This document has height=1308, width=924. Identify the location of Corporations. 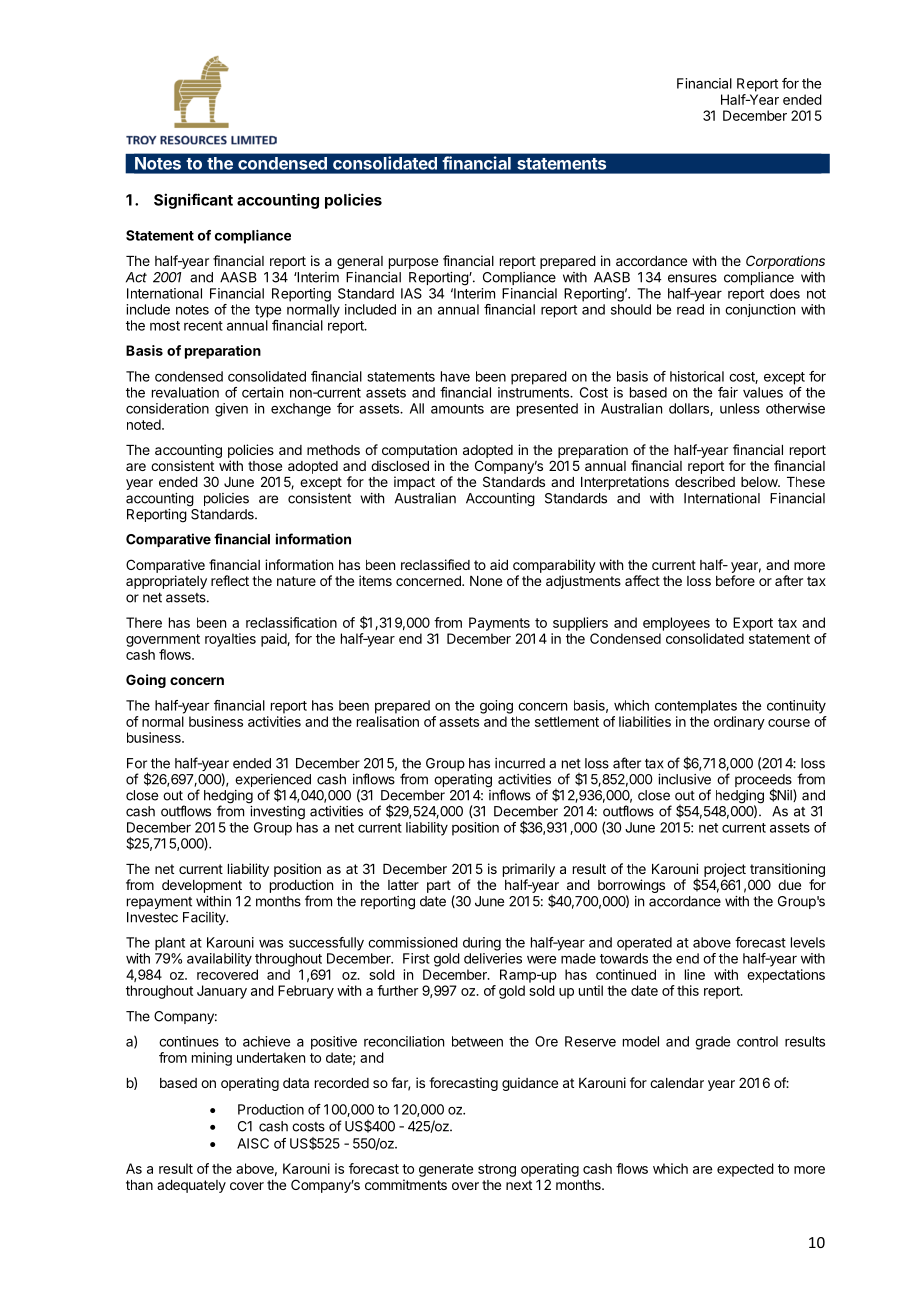
(785, 262).
